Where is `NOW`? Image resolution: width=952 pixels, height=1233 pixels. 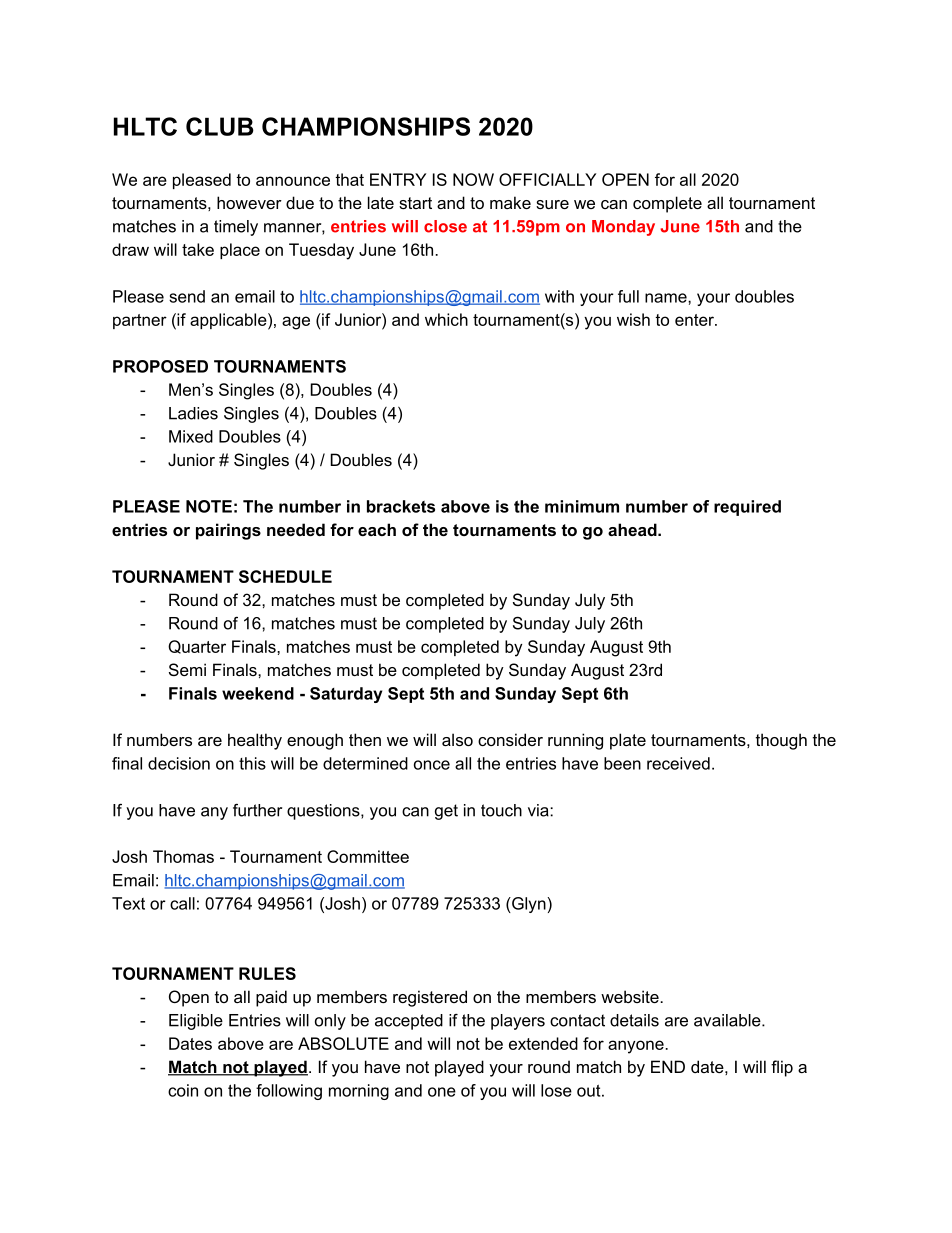
NOW is located at coordinates (473, 179).
